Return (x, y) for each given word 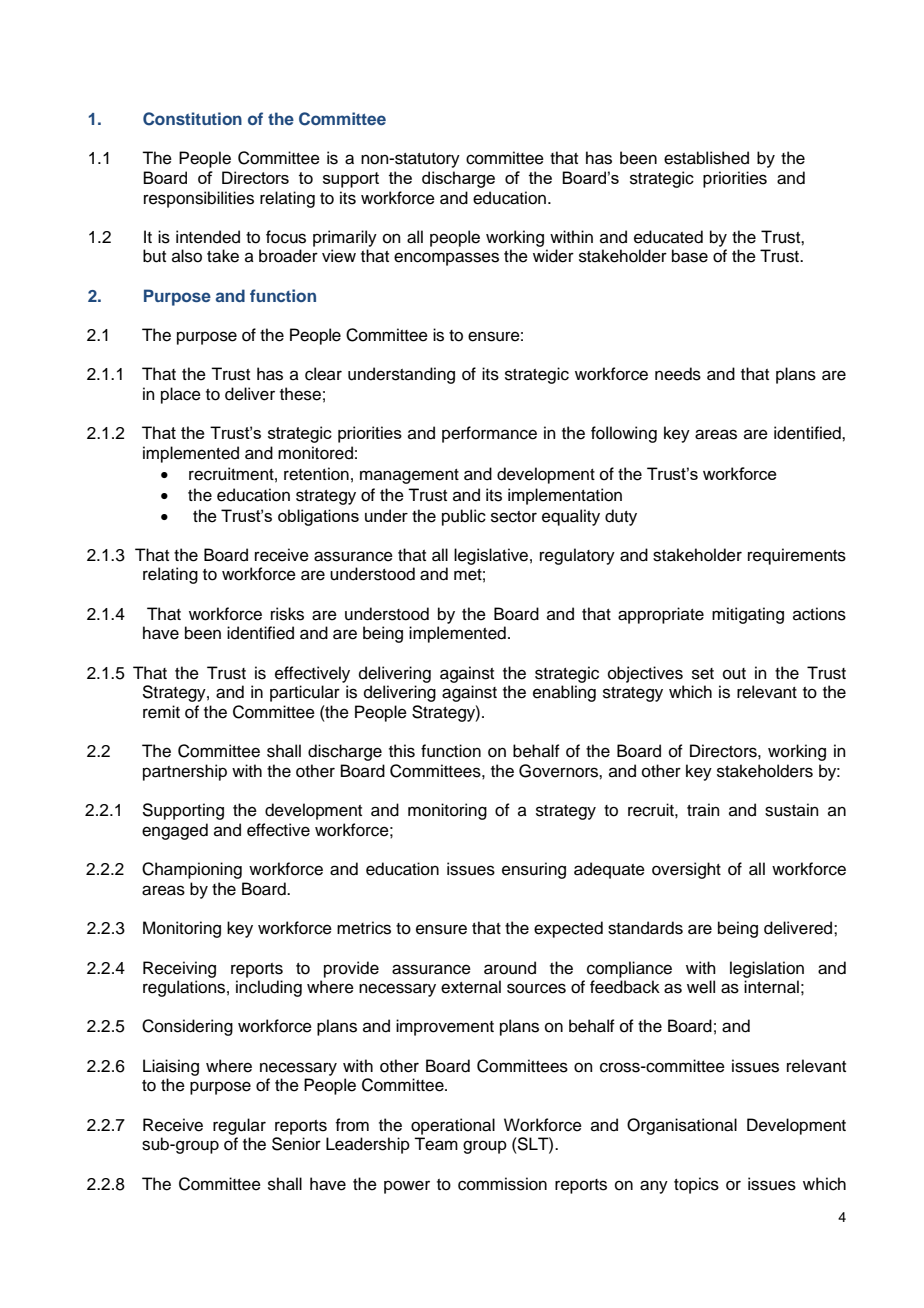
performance (489, 434)
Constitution (192, 119)
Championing (192, 870)
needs (678, 374)
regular (239, 1126)
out (734, 674)
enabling (564, 693)
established (706, 158)
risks (287, 614)
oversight (686, 870)
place (181, 395)
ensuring (534, 870)
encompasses (446, 259)
